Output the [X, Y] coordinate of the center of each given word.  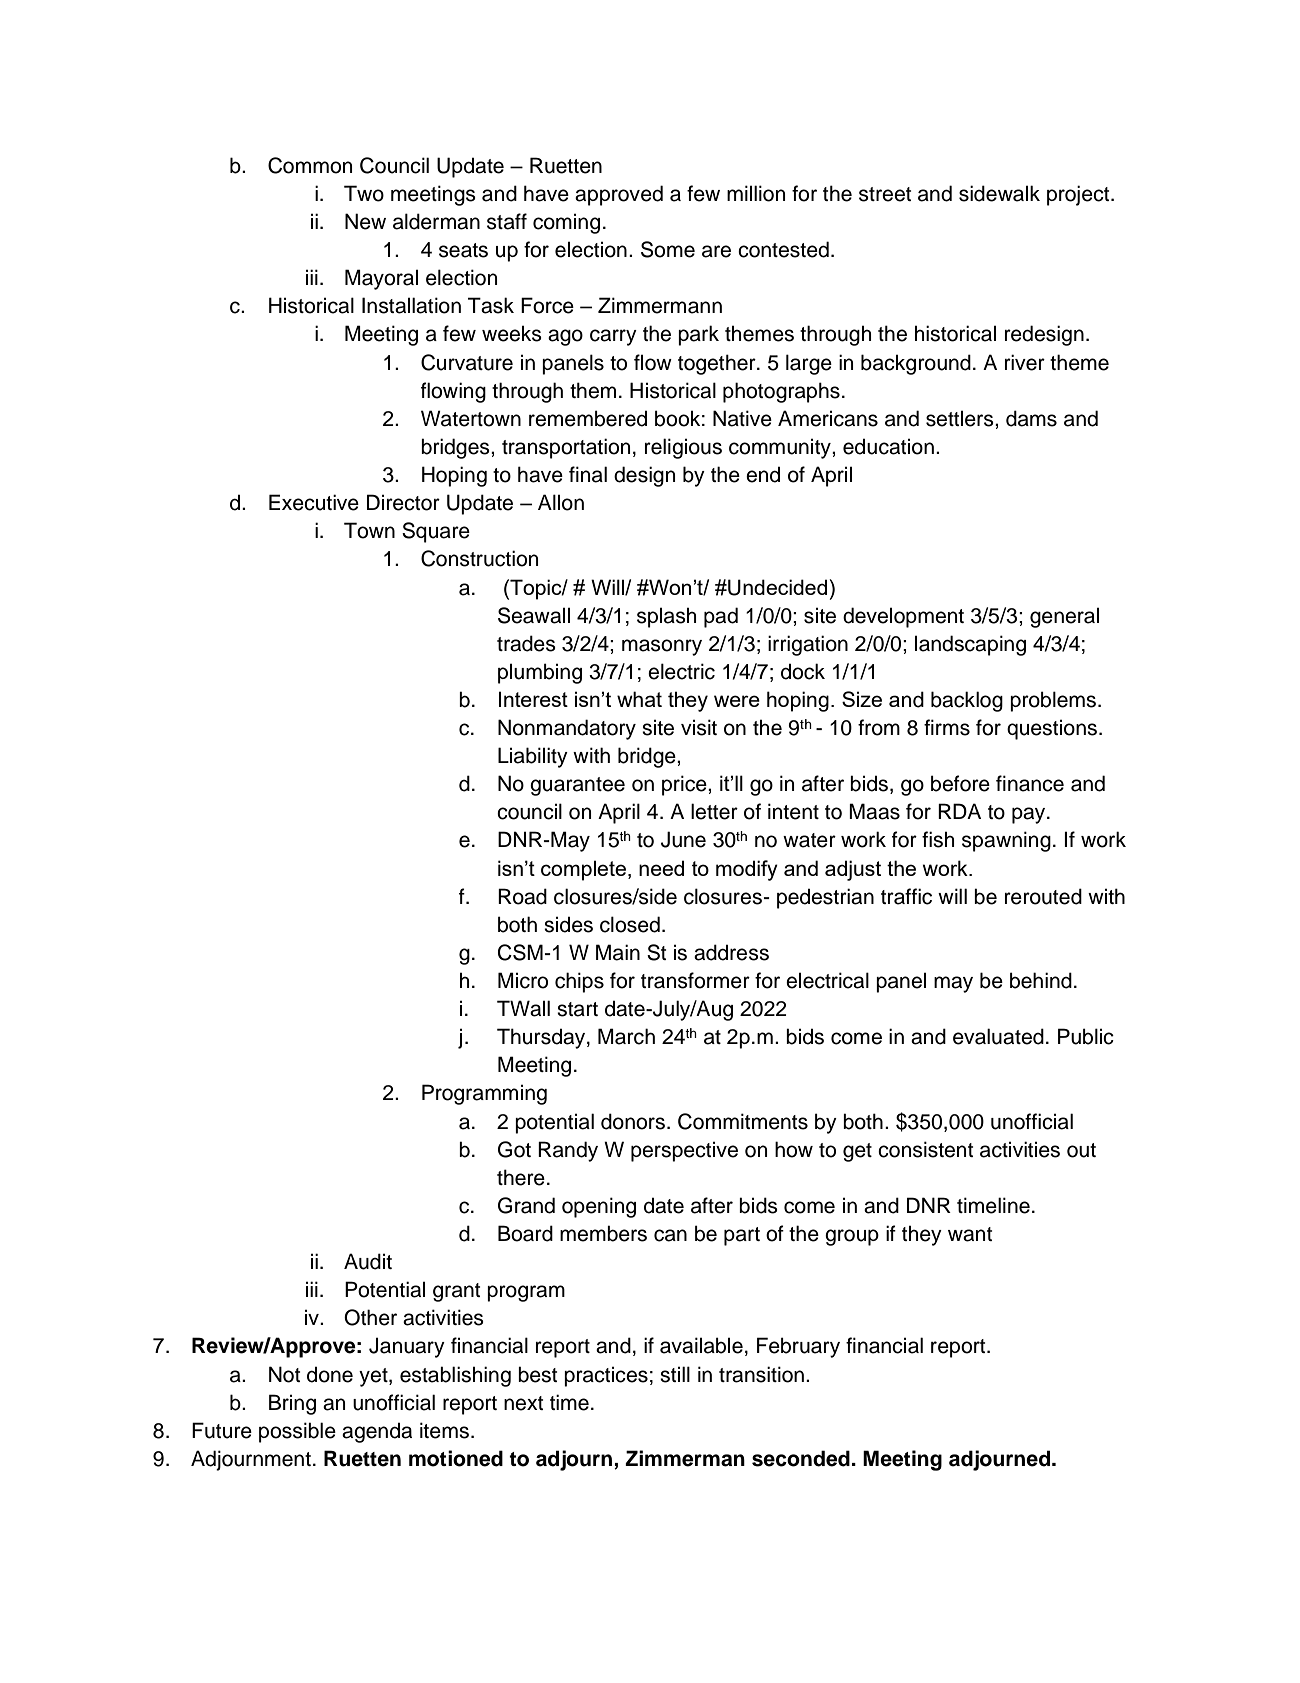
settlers [961, 418]
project [1079, 195]
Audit [368, 1261]
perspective [684, 1151]
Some [668, 249]
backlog [967, 701]
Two [364, 193]
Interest [533, 699]
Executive [314, 502]
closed [630, 924]
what [639, 699]
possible [297, 1432]
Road [522, 896]
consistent [925, 1149]
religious [683, 448]
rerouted [1043, 896]
